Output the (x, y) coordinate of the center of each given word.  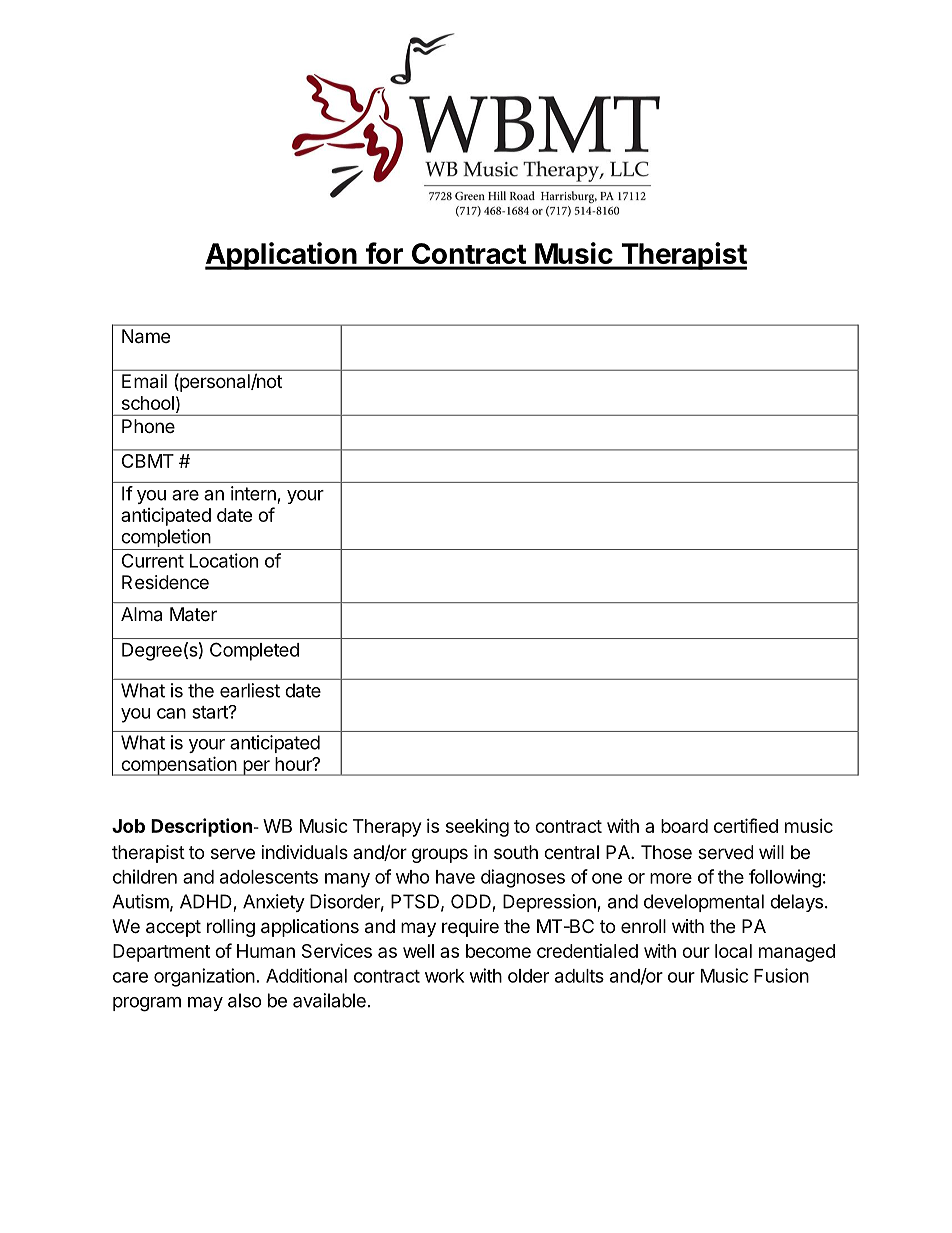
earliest (250, 690)
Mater (193, 614)
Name (146, 336)
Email (144, 381)
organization (204, 977)
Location (224, 560)
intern (253, 493)
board (684, 826)
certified (746, 825)
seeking (477, 828)
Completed (254, 651)
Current (153, 560)
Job (128, 826)
